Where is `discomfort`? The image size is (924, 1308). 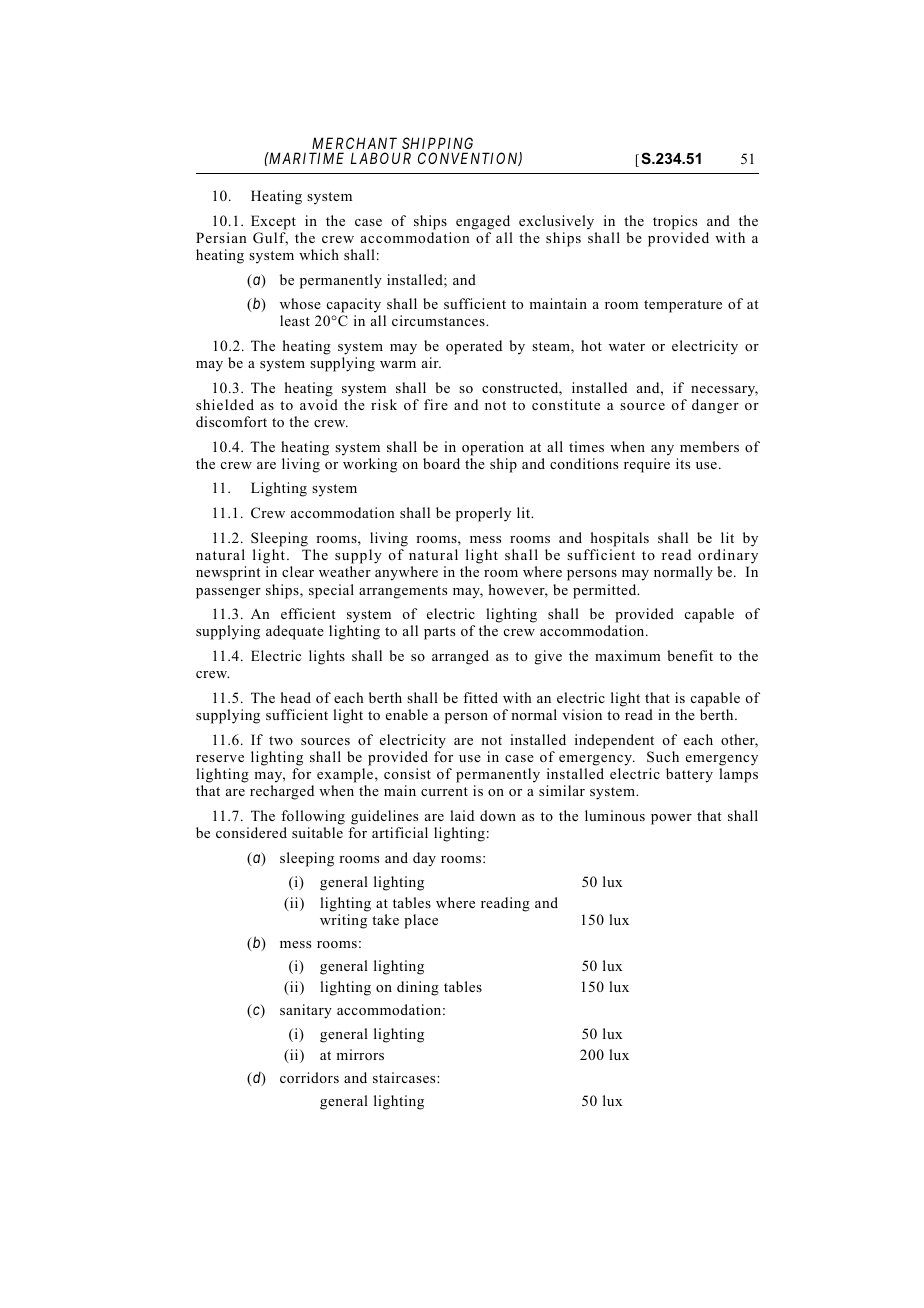 discomfort is located at coordinates (231, 421).
